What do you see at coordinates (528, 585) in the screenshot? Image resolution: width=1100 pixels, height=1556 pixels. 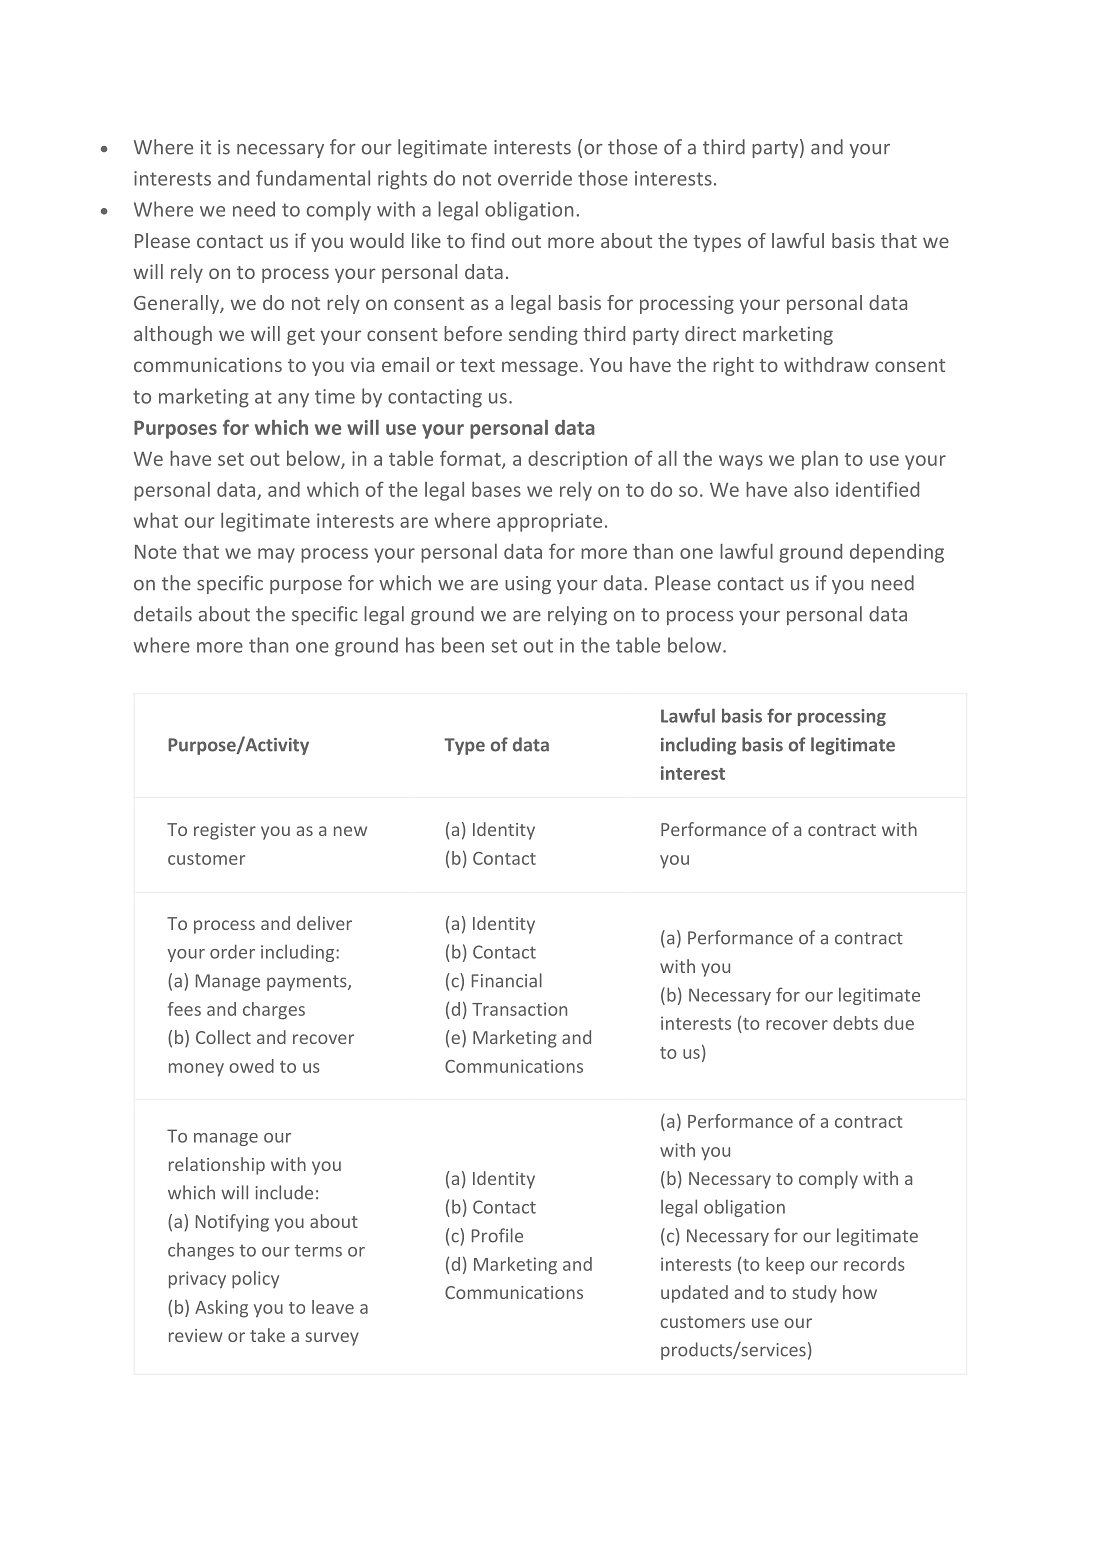 I see `using` at bounding box center [528, 585].
